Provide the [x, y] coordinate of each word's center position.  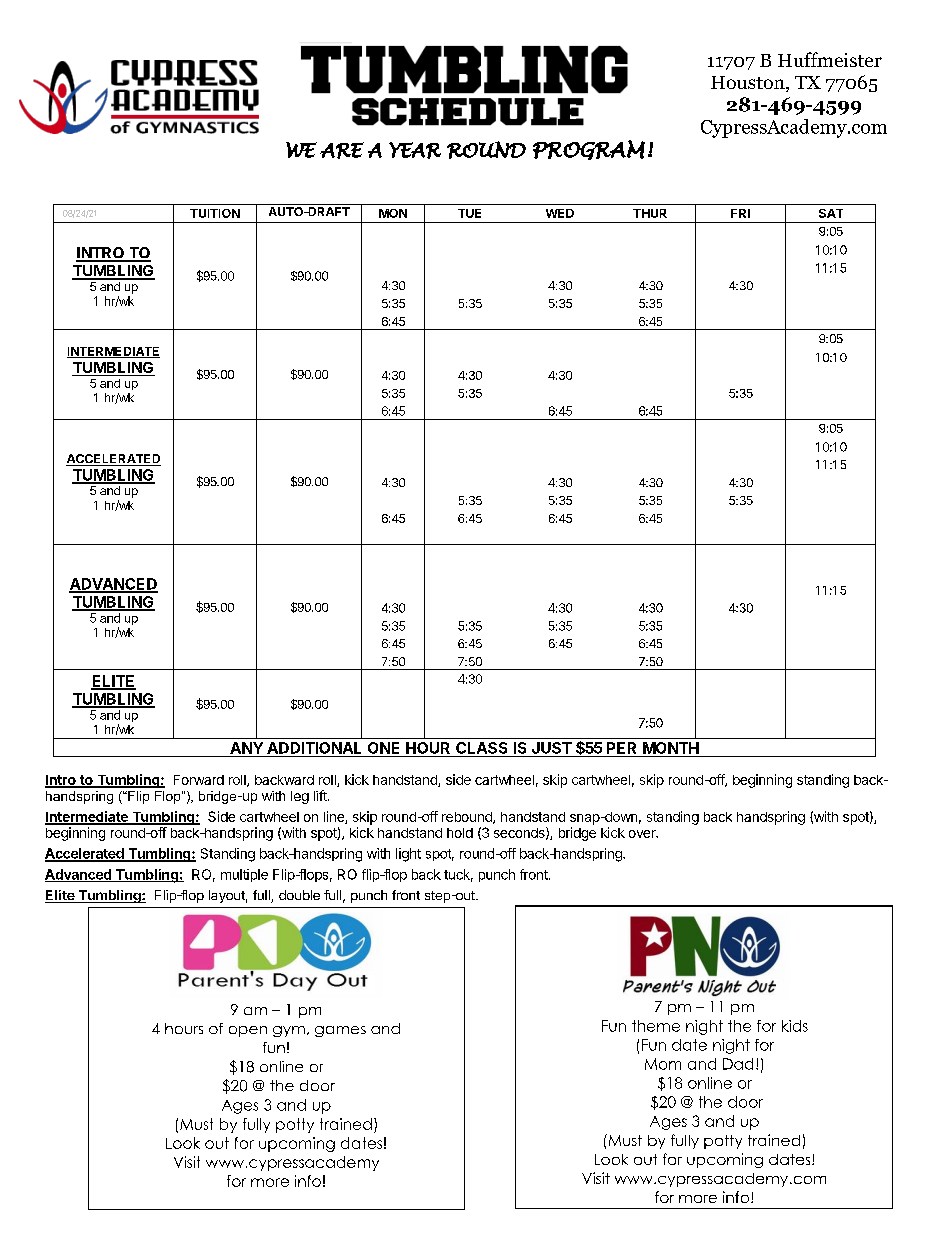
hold [460, 833]
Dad [738, 1064]
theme [656, 1026]
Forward [199, 780]
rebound [468, 818]
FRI [740, 213]
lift [321, 795]
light [408, 855]
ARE [342, 150]
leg [300, 797]
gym [289, 1031]
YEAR [415, 150]
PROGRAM [589, 150]
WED [560, 213]
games [340, 1031]
